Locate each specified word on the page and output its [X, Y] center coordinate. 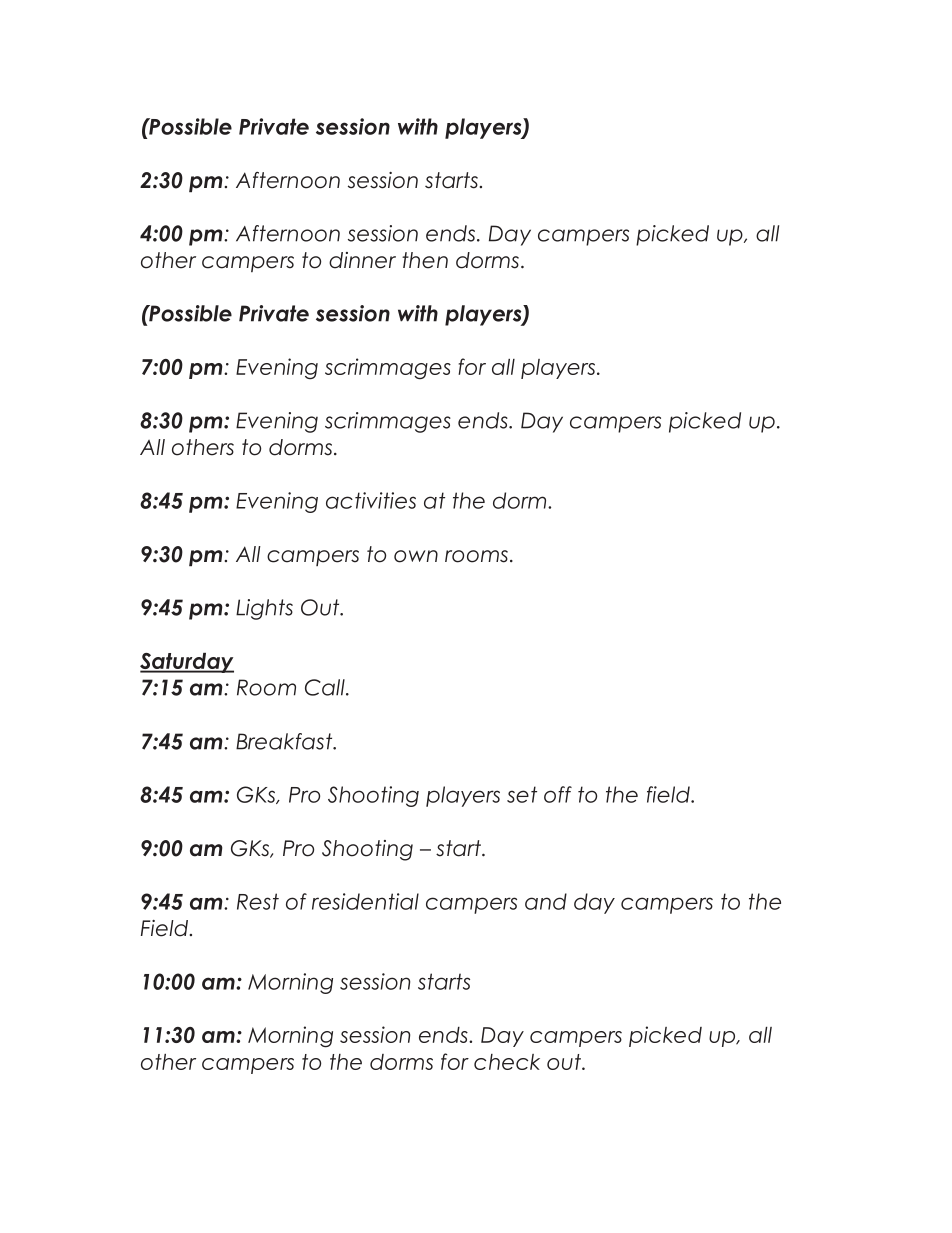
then [425, 260]
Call [326, 687]
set [522, 794]
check [507, 1062]
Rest [258, 901]
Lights [264, 609]
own [416, 556]
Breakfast [285, 741]
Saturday [187, 663]
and [546, 901]
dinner [362, 260]
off [558, 794]
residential [365, 901]
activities [371, 500]
